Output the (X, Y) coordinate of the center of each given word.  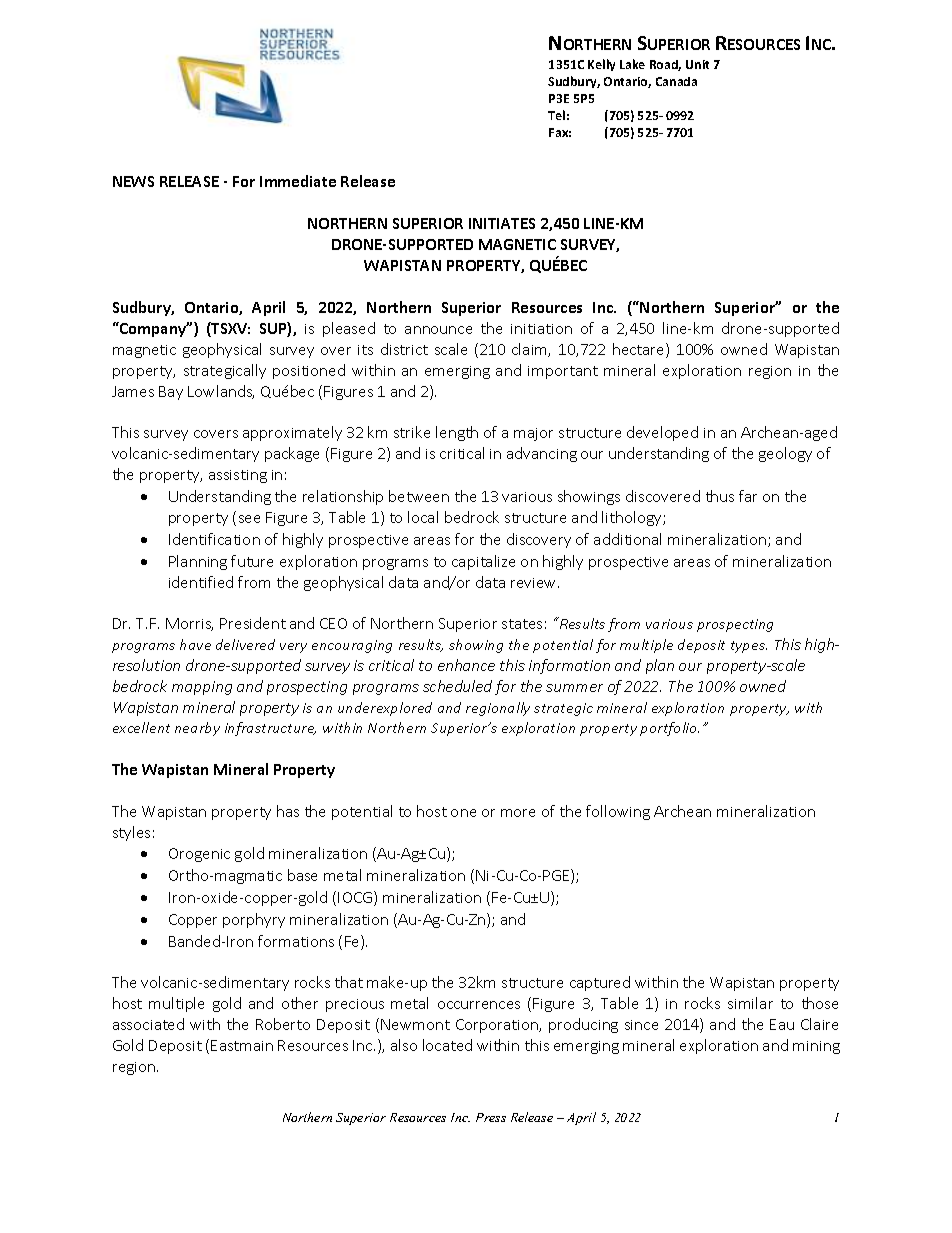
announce (438, 330)
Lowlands (221, 392)
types (749, 647)
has (288, 811)
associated (148, 1024)
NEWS (133, 181)
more (518, 813)
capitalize (483, 562)
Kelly (601, 65)
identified (201, 582)
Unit (697, 64)
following (618, 812)
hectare (640, 350)
